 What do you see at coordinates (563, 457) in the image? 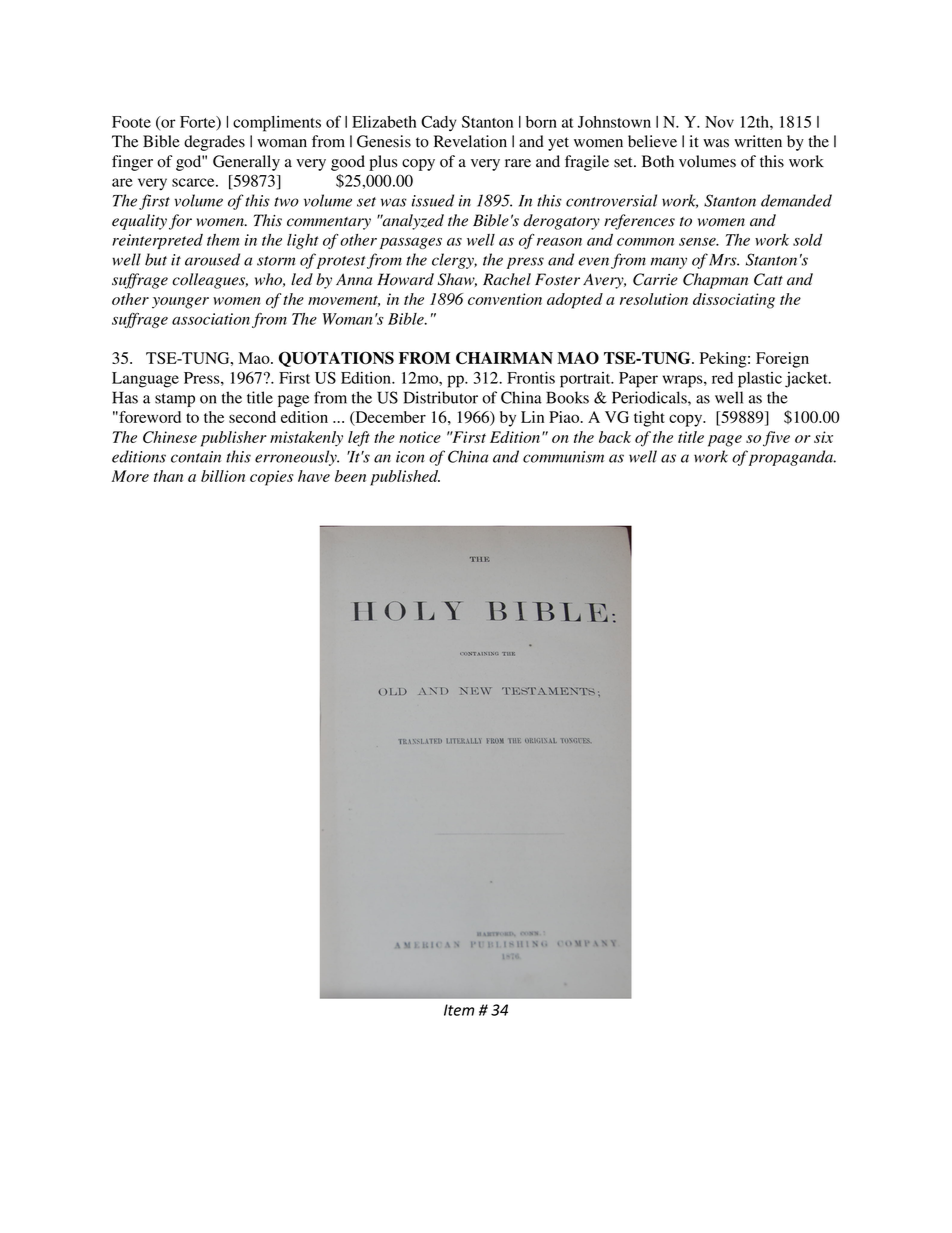
I see `communism` at bounding box center [563, 457].
